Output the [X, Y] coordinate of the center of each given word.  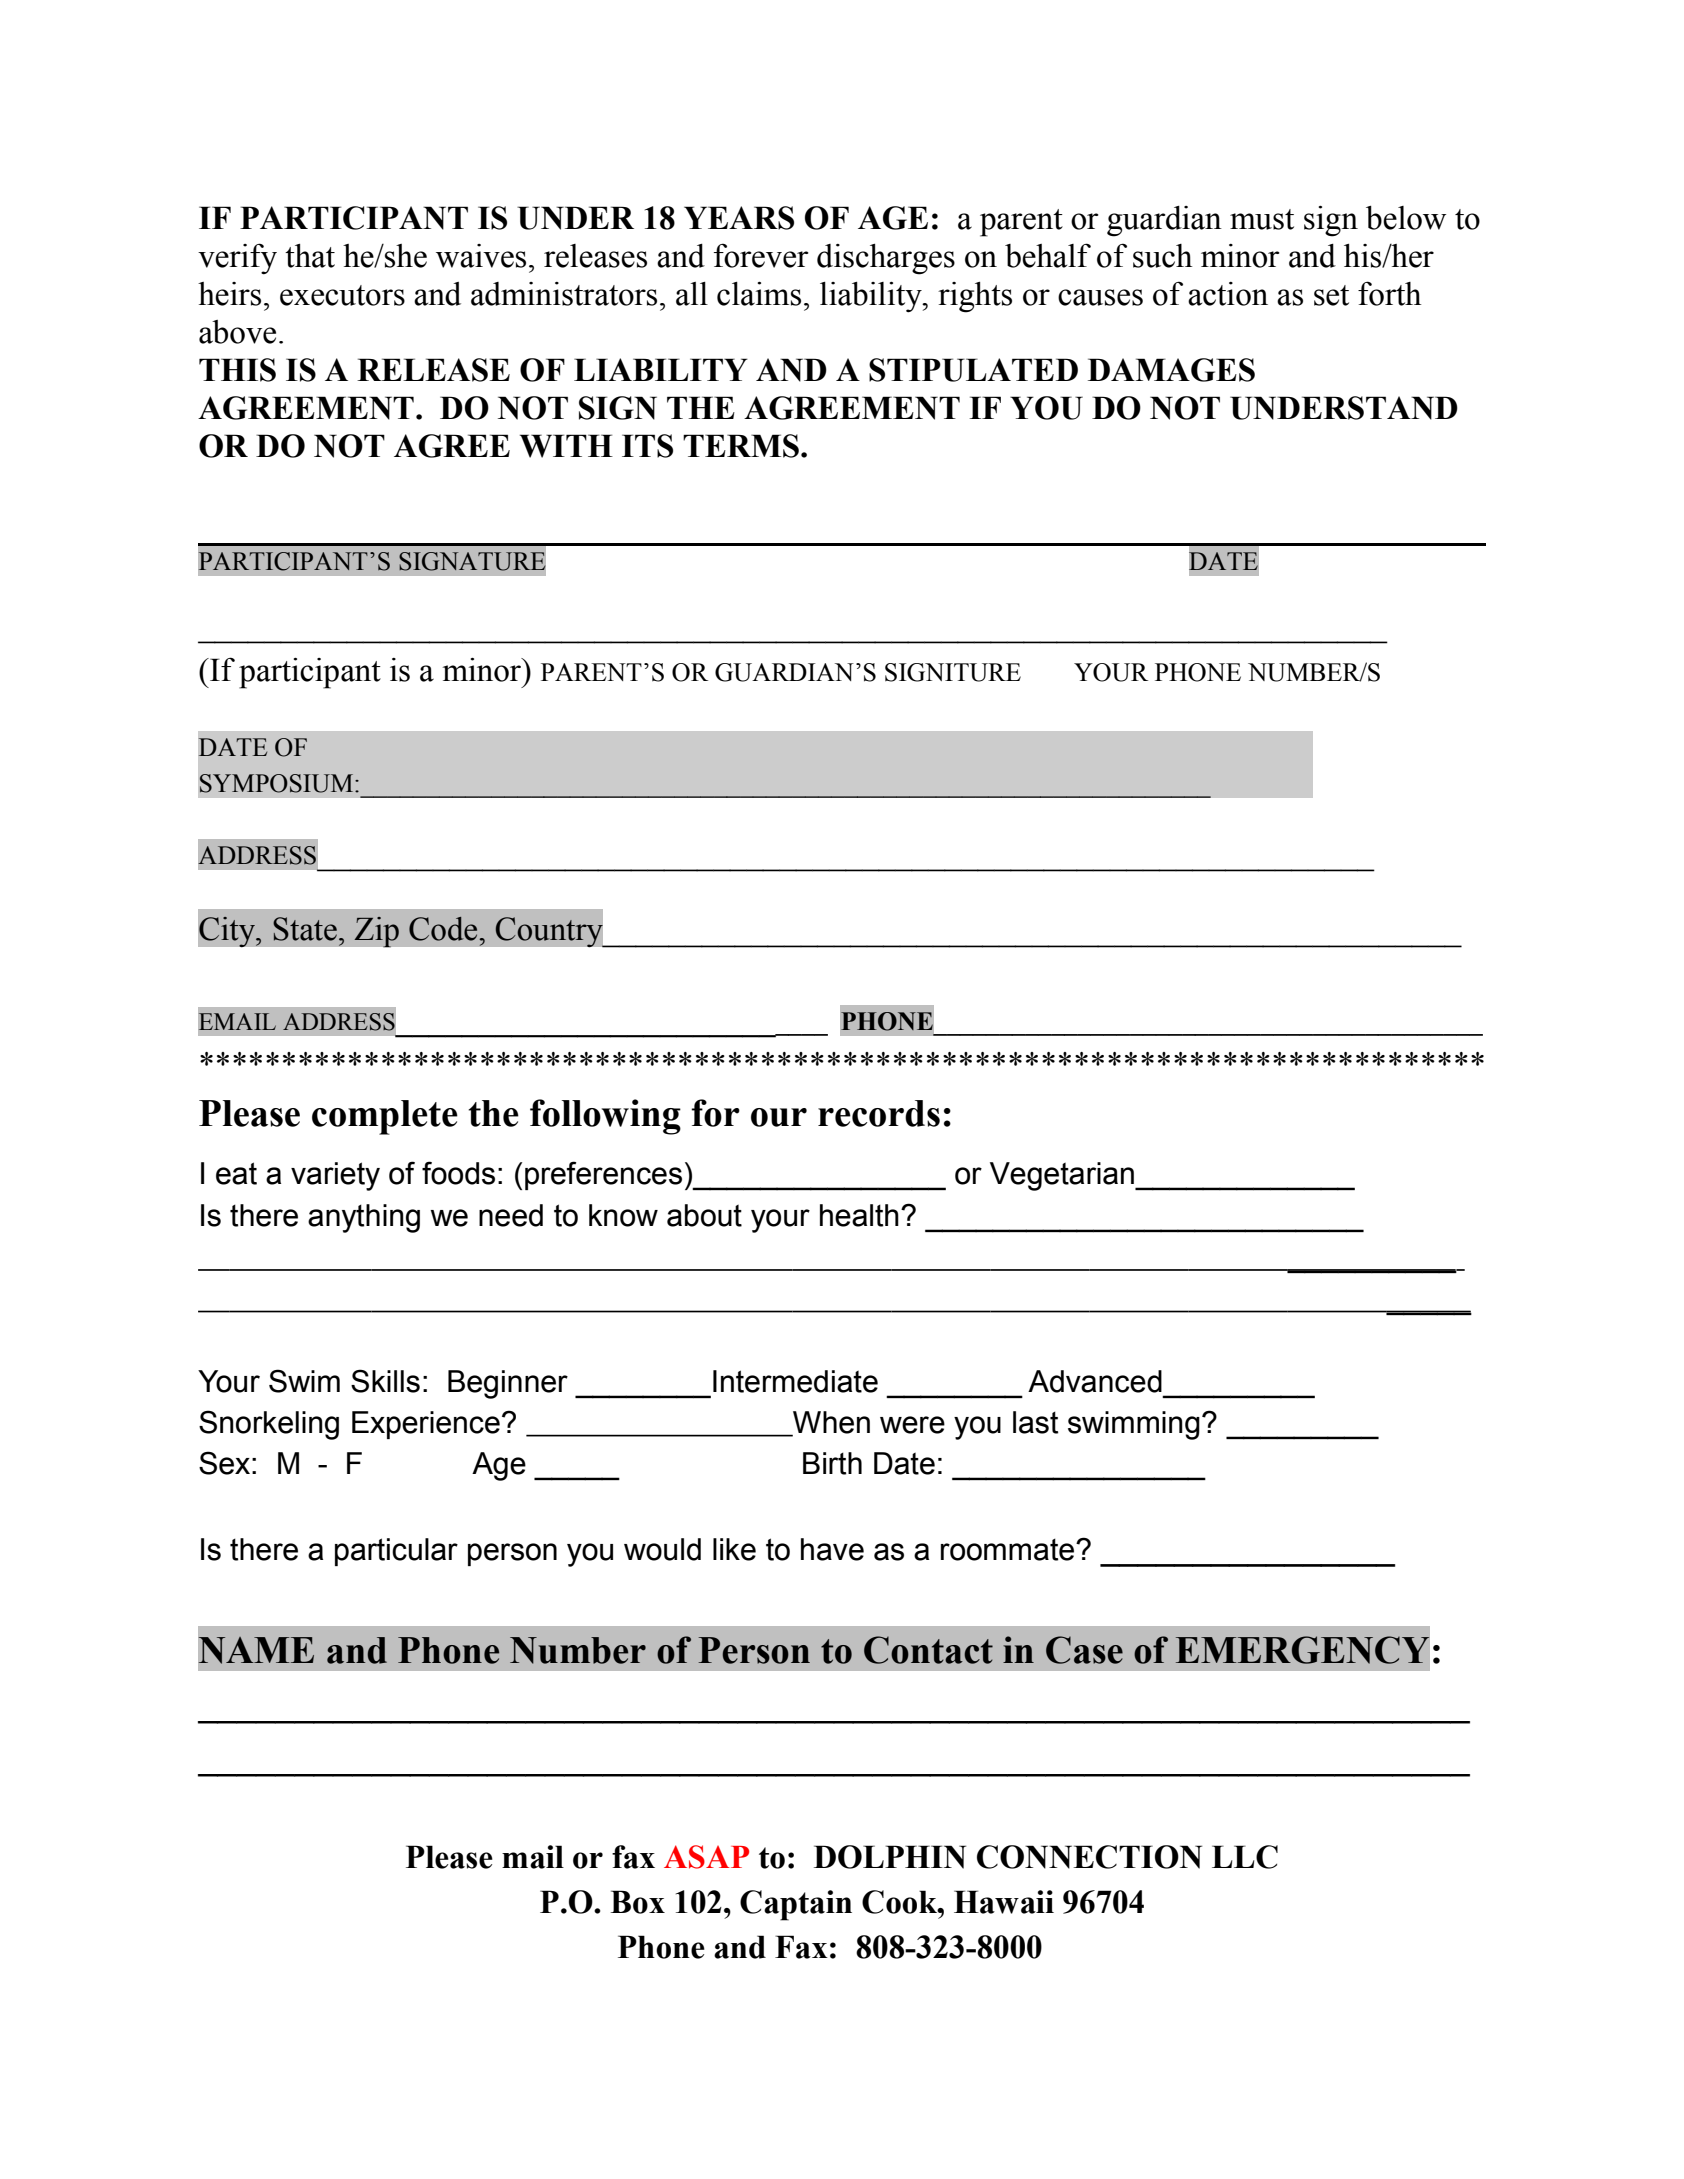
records [879, 1113]
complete [385, 1117]
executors [342, 295]
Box [637, 1902]
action [1228, 294]
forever [761, 255]
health [859, 1215]
